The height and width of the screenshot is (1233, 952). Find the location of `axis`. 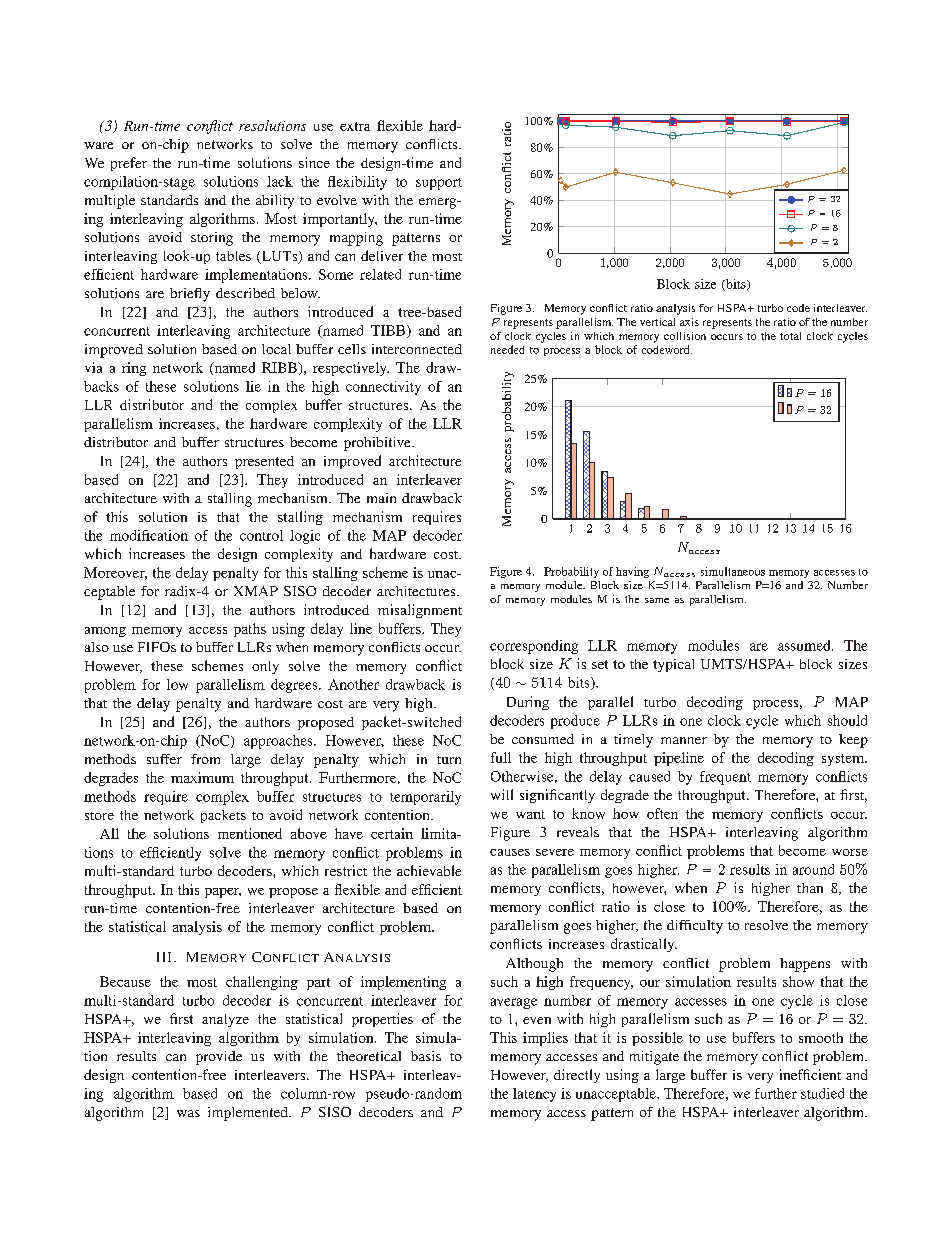

axis is located at coordinates (689, 322).
